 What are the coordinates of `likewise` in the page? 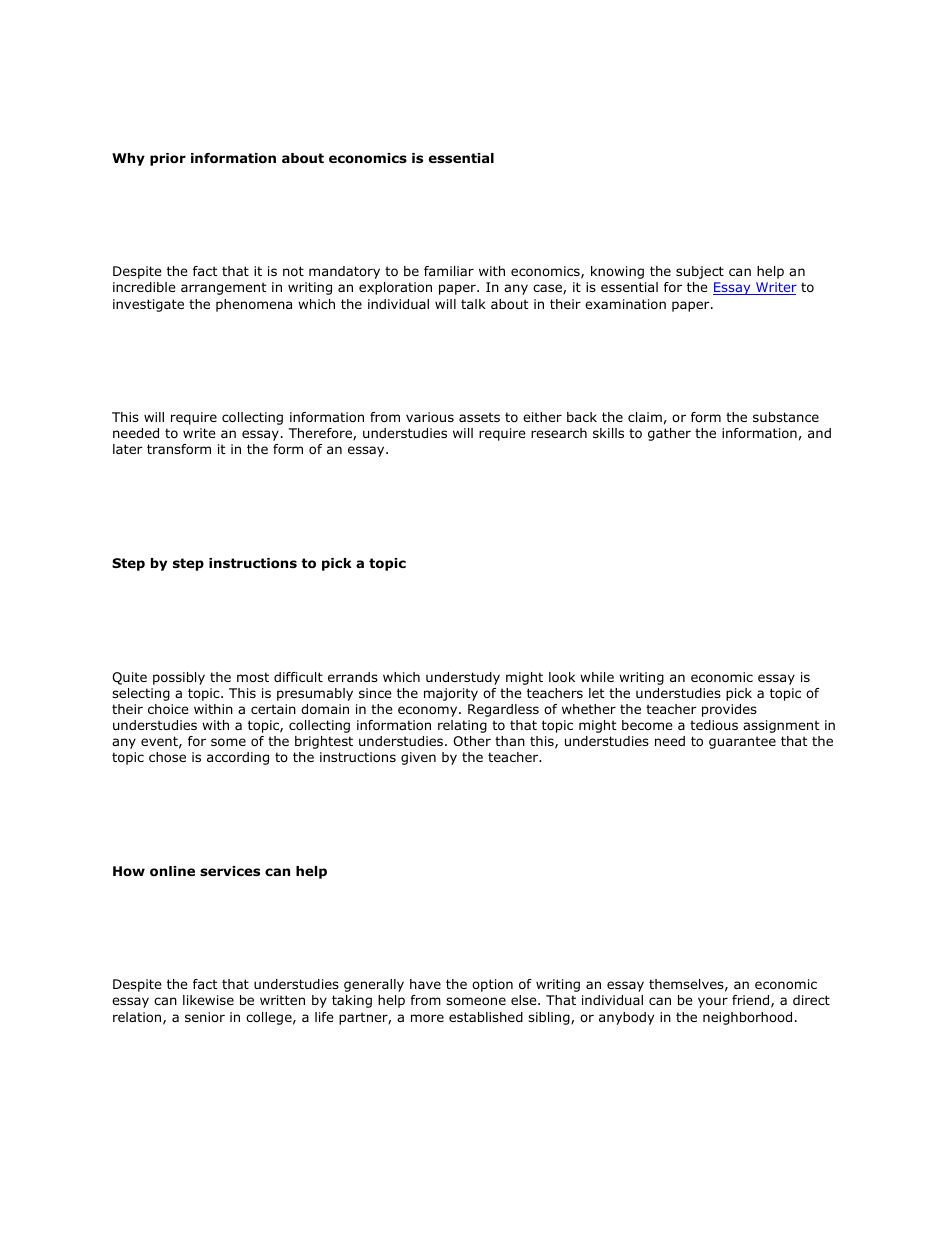 It's located at (208, 1000).
